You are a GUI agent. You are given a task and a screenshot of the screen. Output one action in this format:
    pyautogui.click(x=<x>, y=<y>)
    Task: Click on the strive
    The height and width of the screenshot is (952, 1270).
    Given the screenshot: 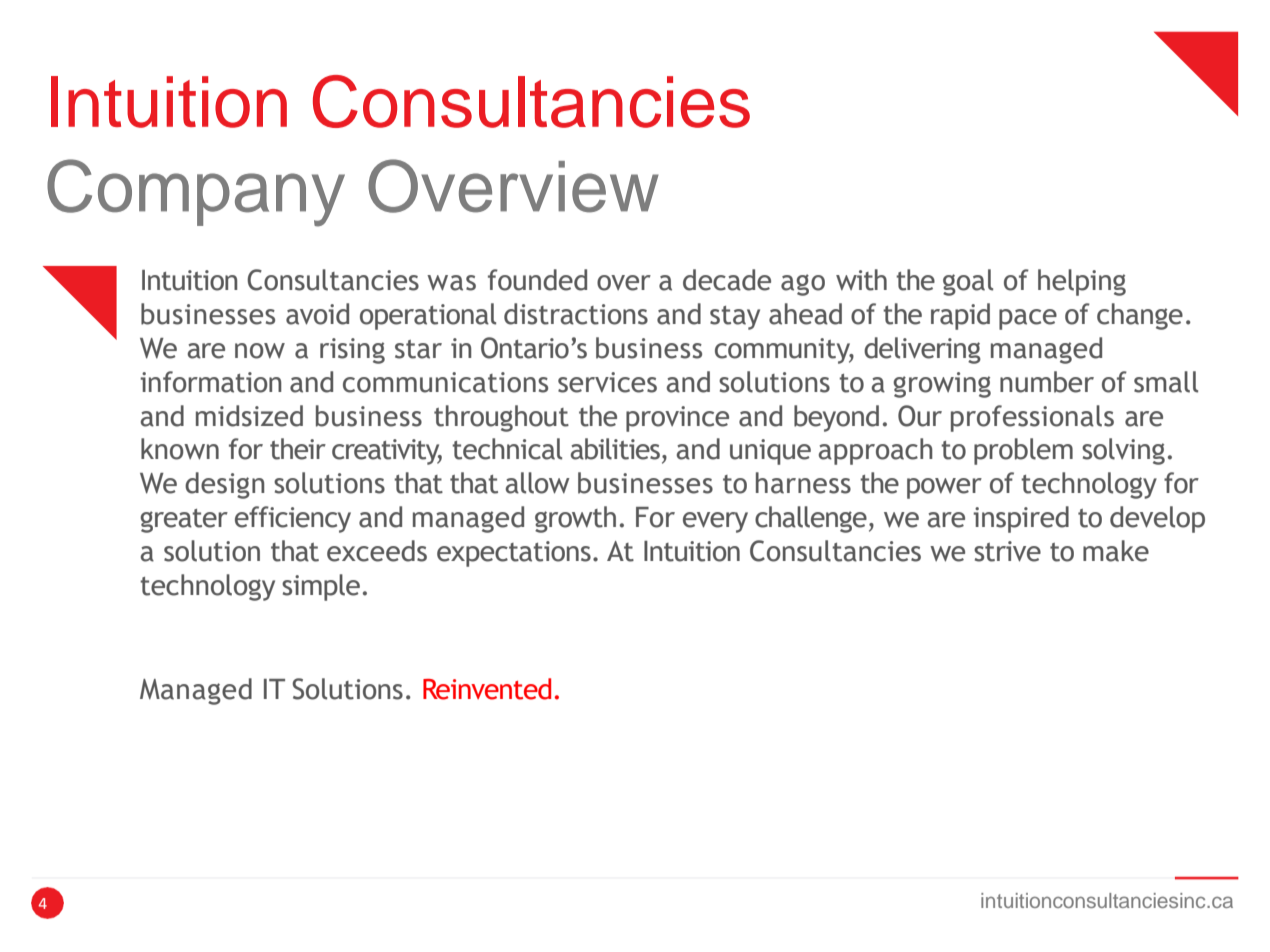 What is the action you would take?
    pyautogui.click(x=1007, y=551)
